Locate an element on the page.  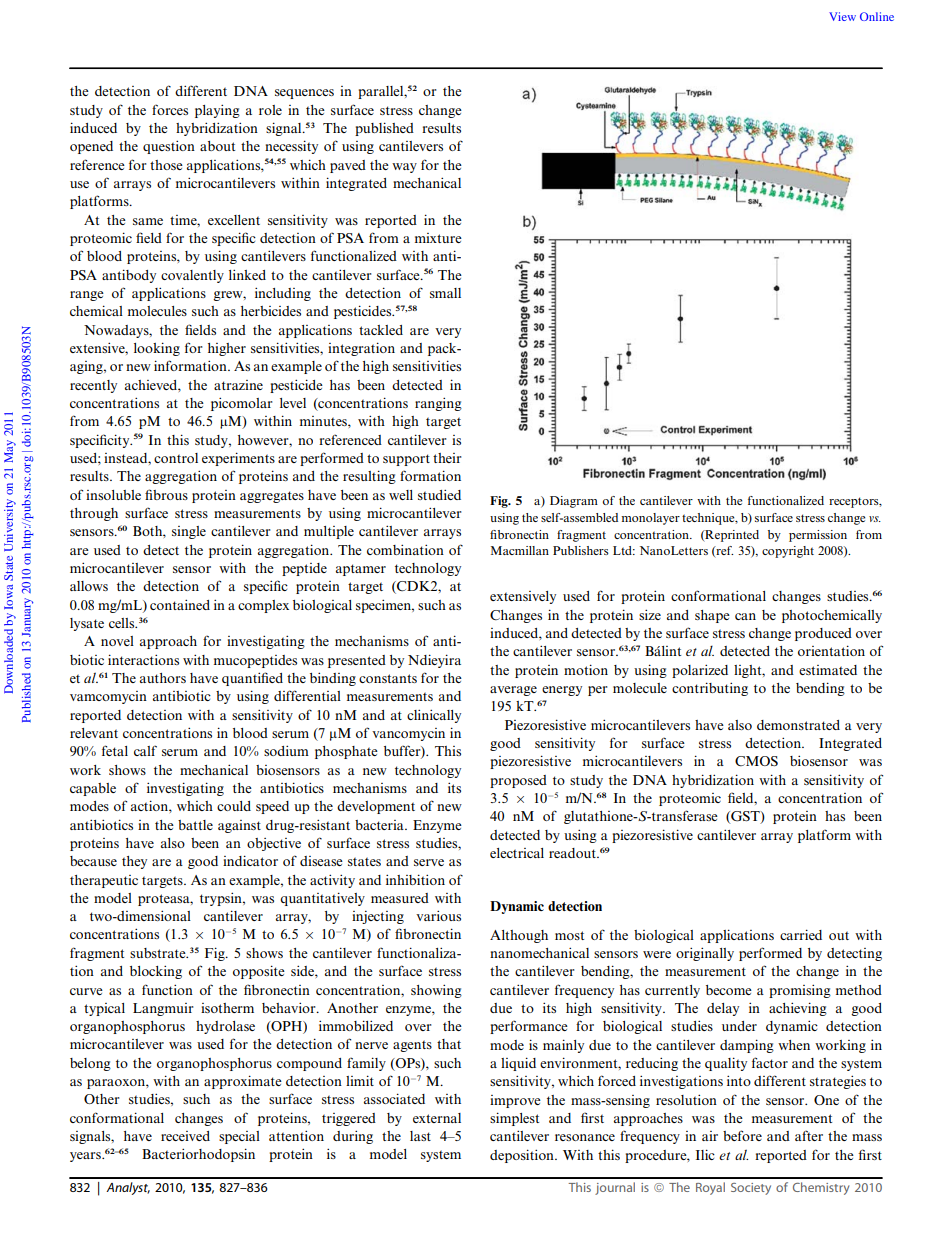
contained is located at coordinates (180, 604).
